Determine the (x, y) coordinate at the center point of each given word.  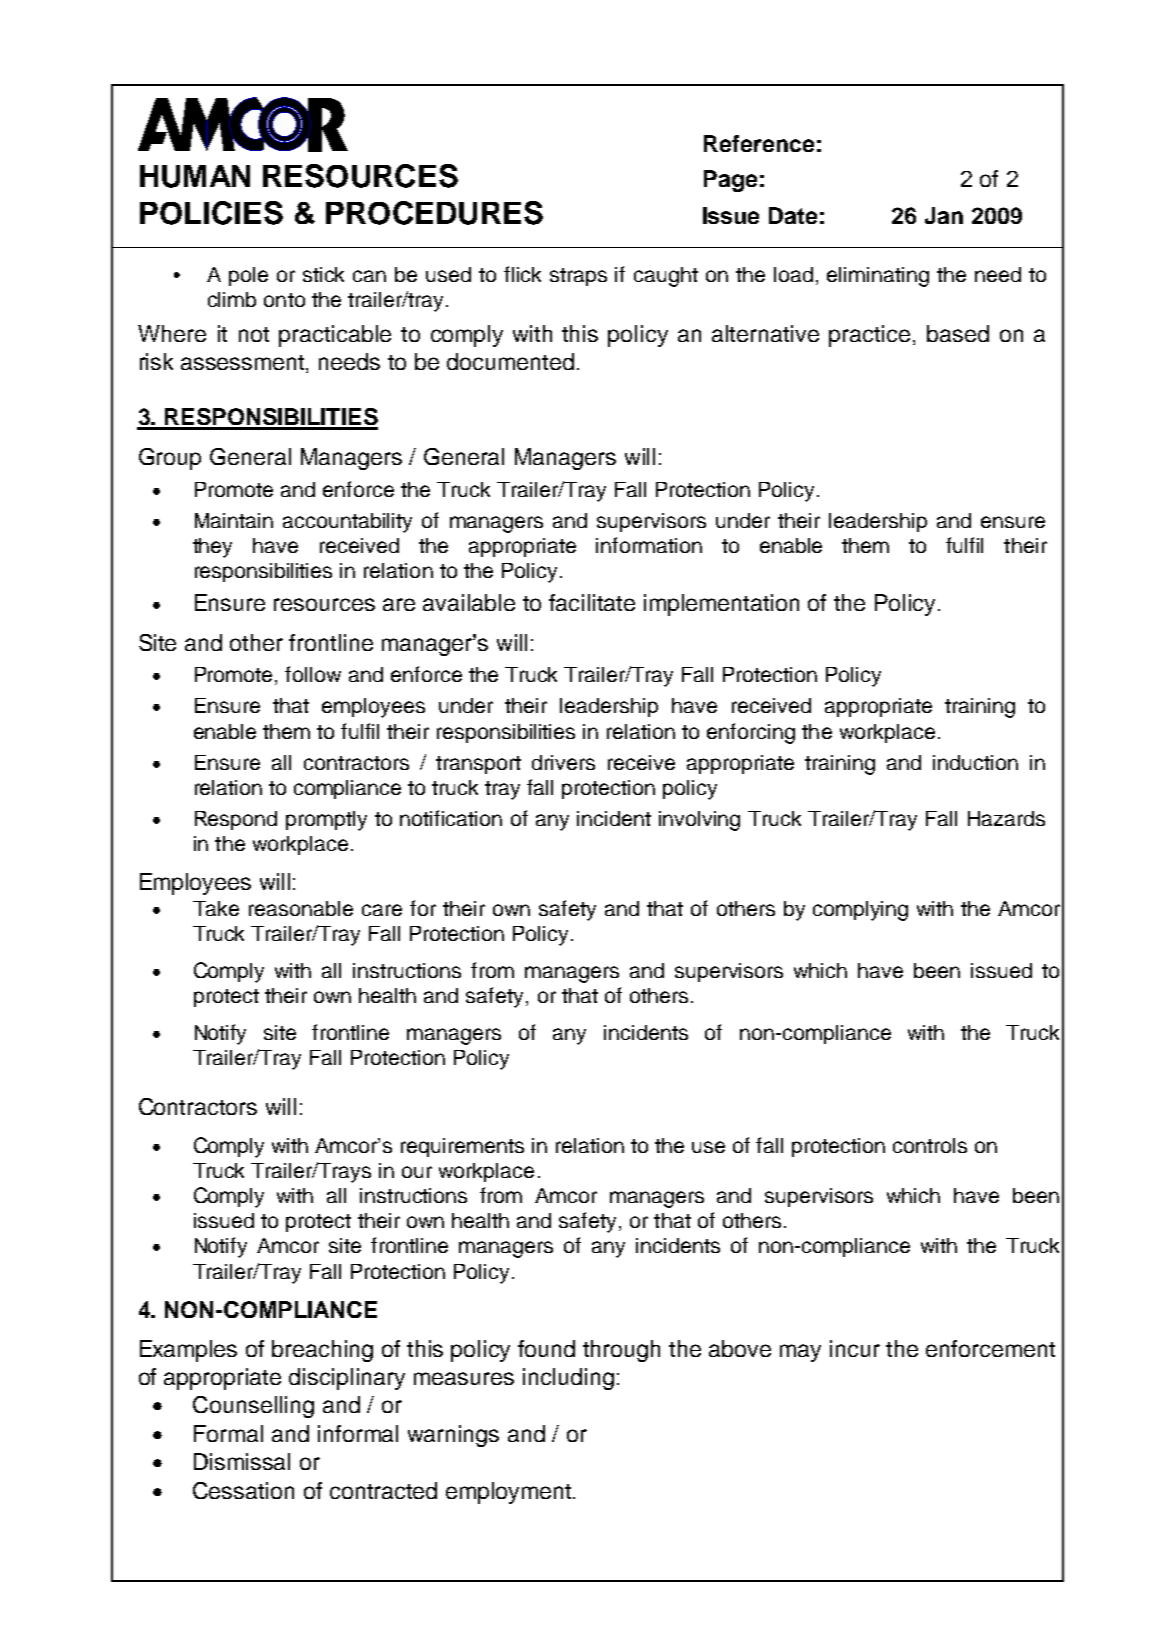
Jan (944, 215)
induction (975, 762)
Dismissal (242, 1461)
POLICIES (211, 213)
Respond (236, 820)
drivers (563, 762)
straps (578, 277)
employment (510, 1493)
